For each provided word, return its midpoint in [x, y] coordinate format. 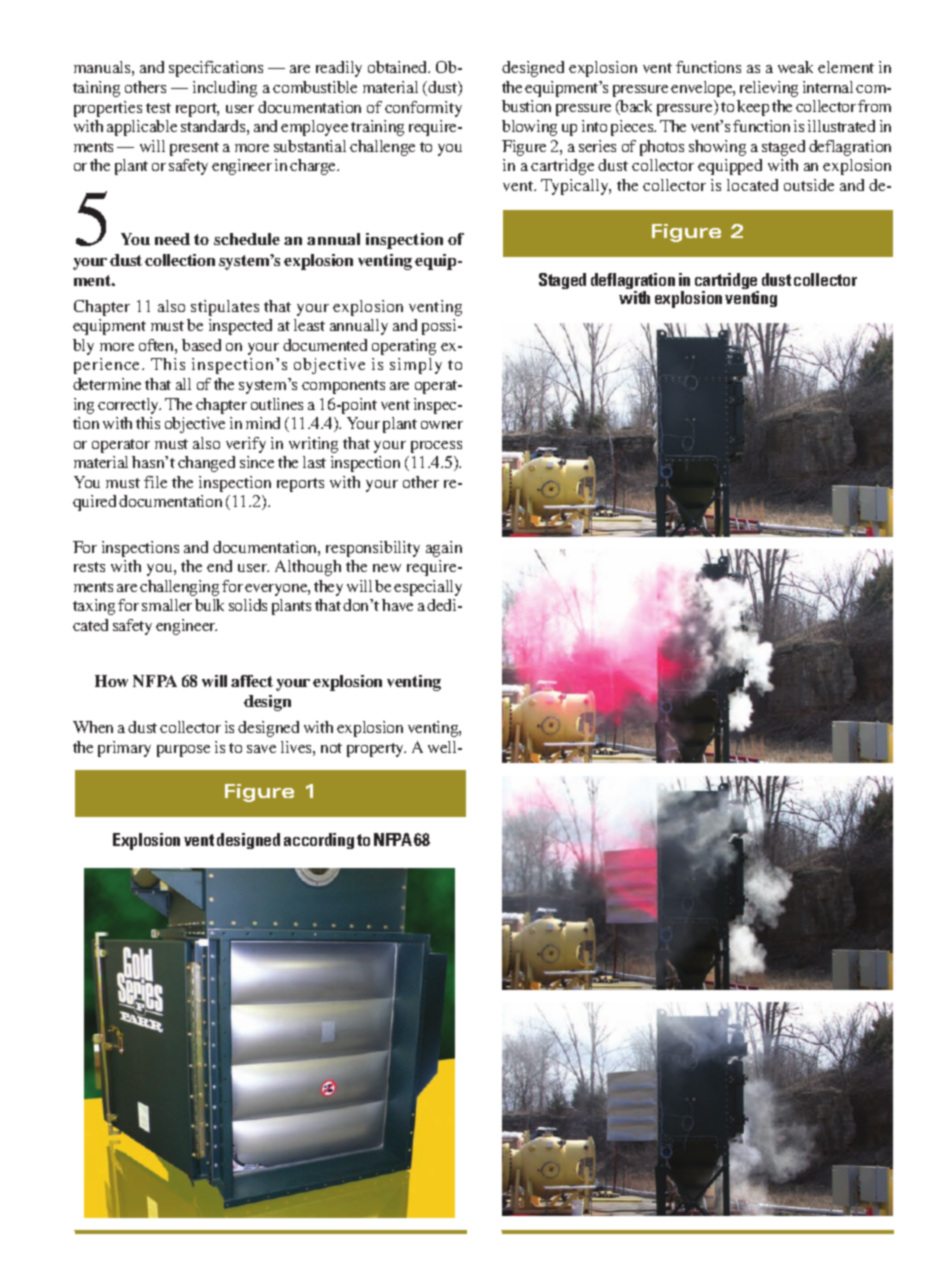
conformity [423, 109]
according [319, 841]
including [225, 89]
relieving [769, 89]
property [376, 750]
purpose [183, 751]
